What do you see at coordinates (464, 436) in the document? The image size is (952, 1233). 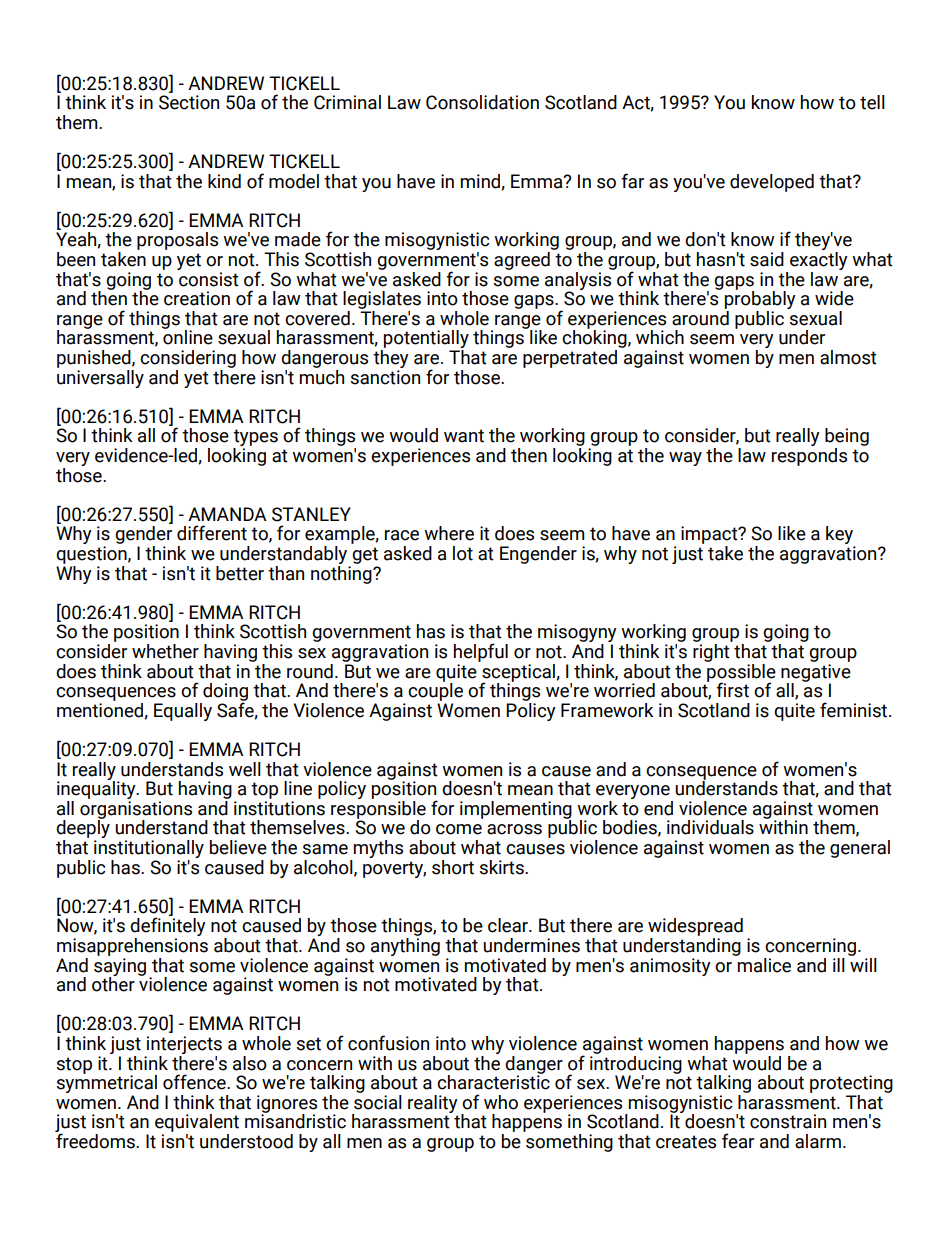 I see `want` at bounding box center [464, 436].
